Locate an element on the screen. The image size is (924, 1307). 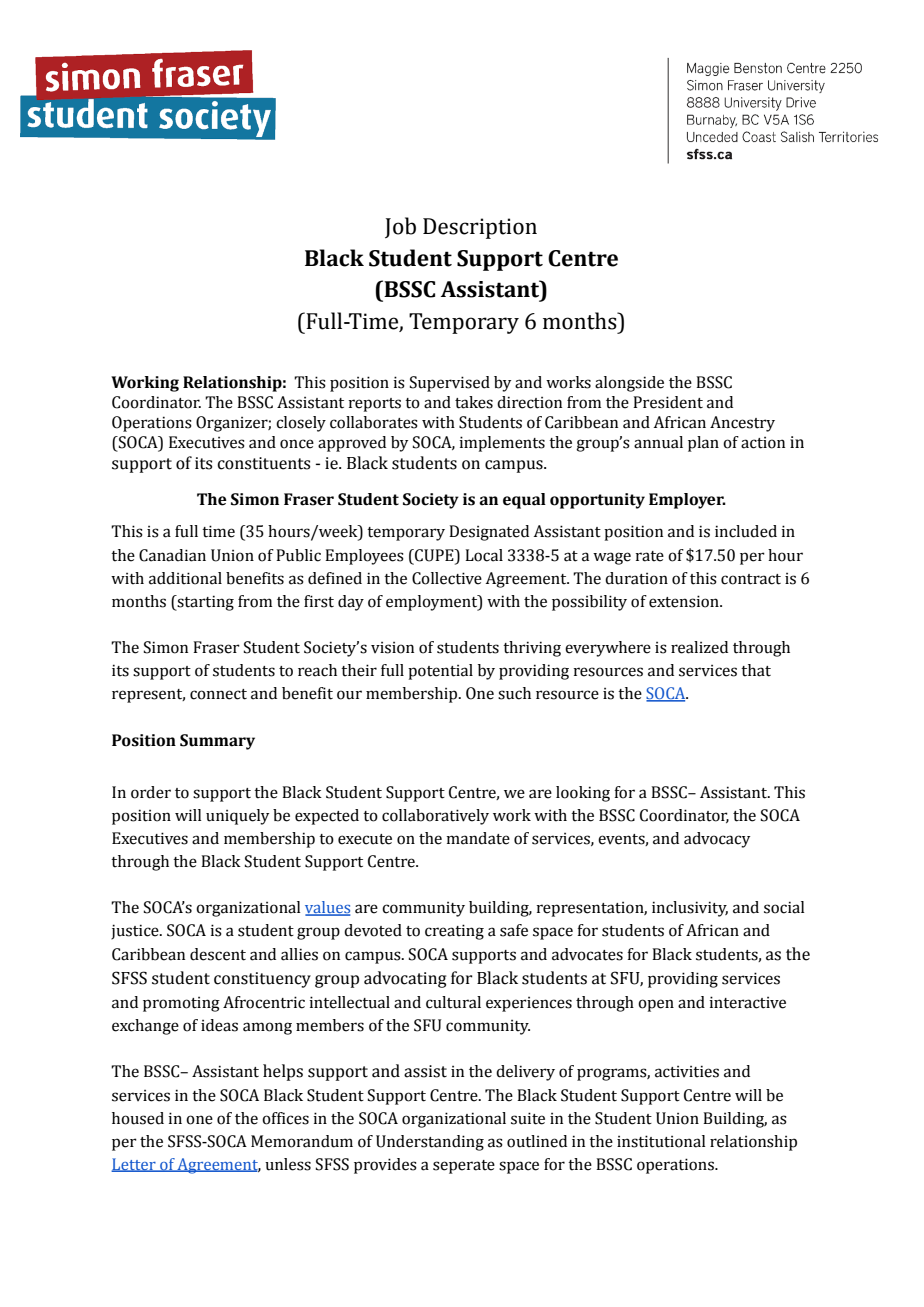
Employer is located at coordinates (687, 501).
